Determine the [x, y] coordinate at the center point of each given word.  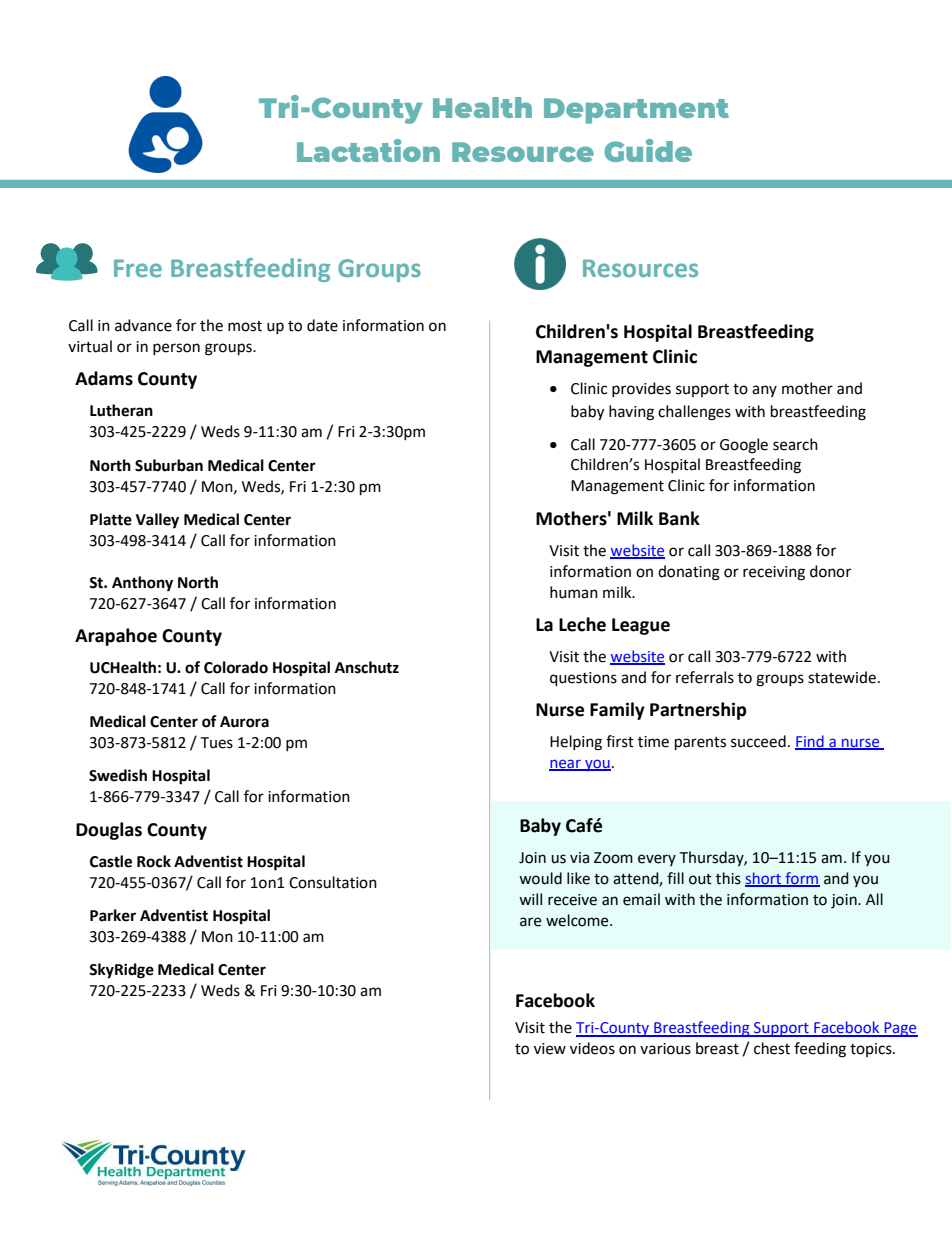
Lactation [368, 150]
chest [772, 1048]
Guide [648, 150]
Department [636, 111]
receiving [774, 573]
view [550, 1049]
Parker [113, 915]
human [574, 592]
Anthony [142, 584]
